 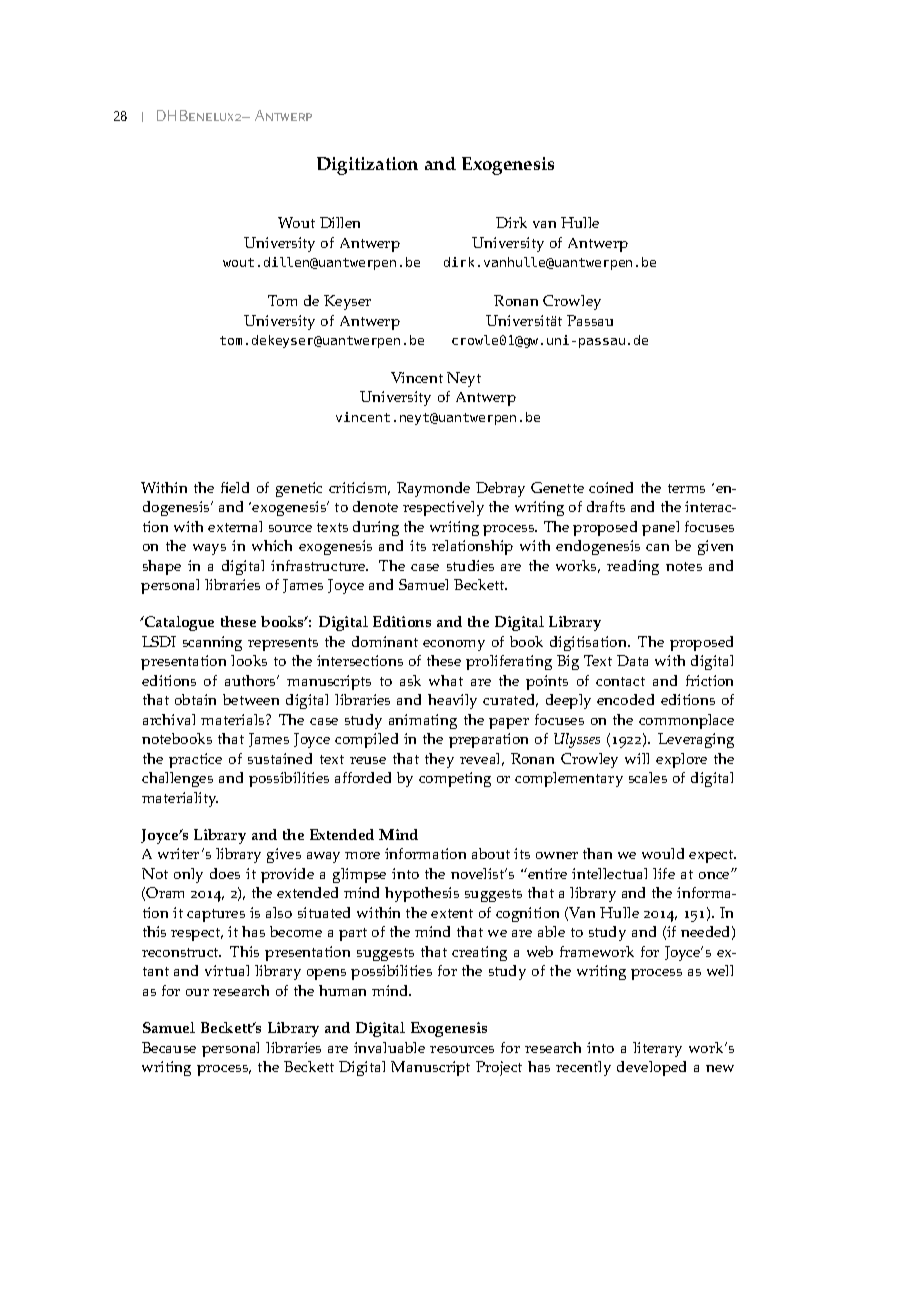 I want to click on contact, so click(x=620, y=681).
